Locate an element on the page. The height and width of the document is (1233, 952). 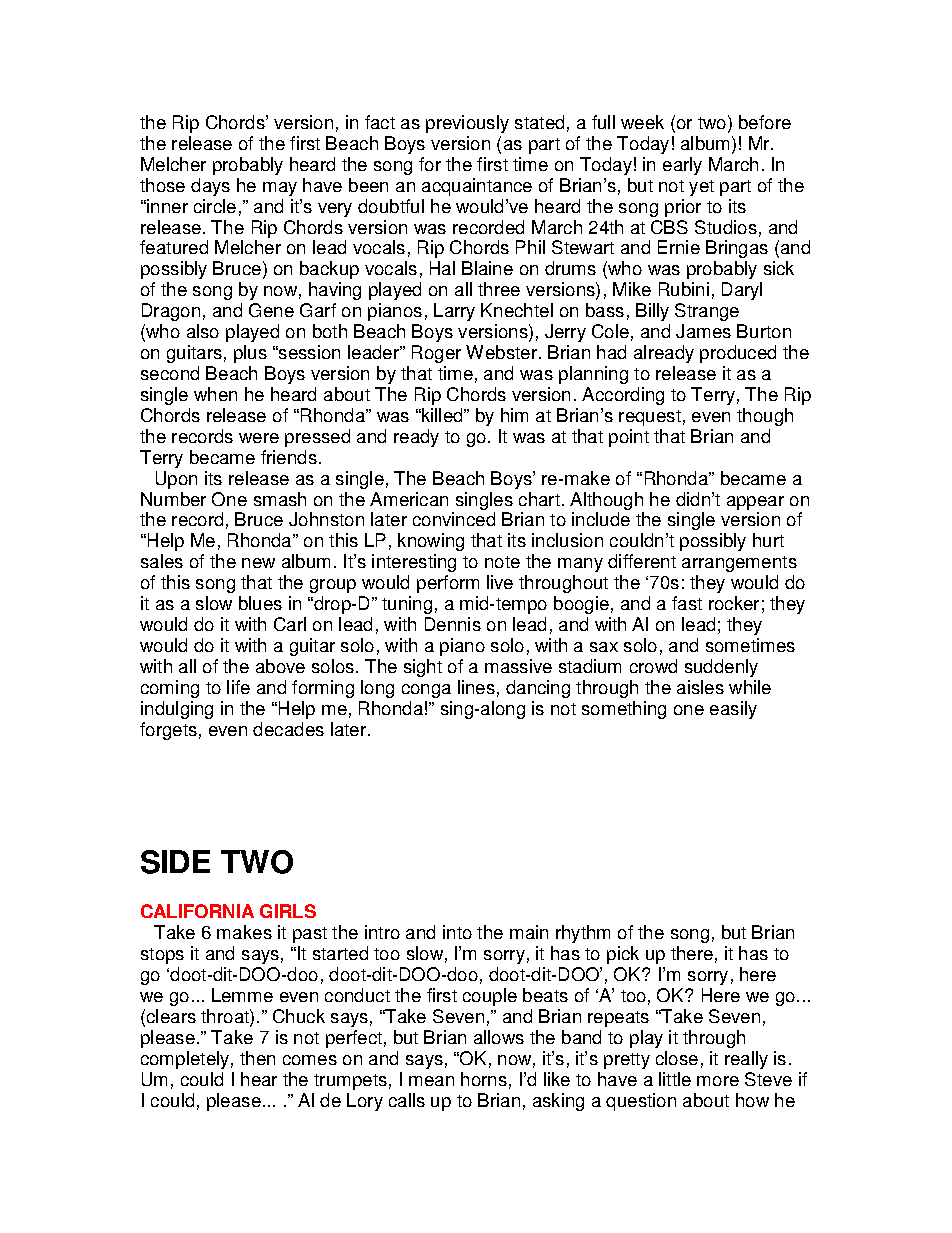
horns is located at coordinates (484, 1079).
